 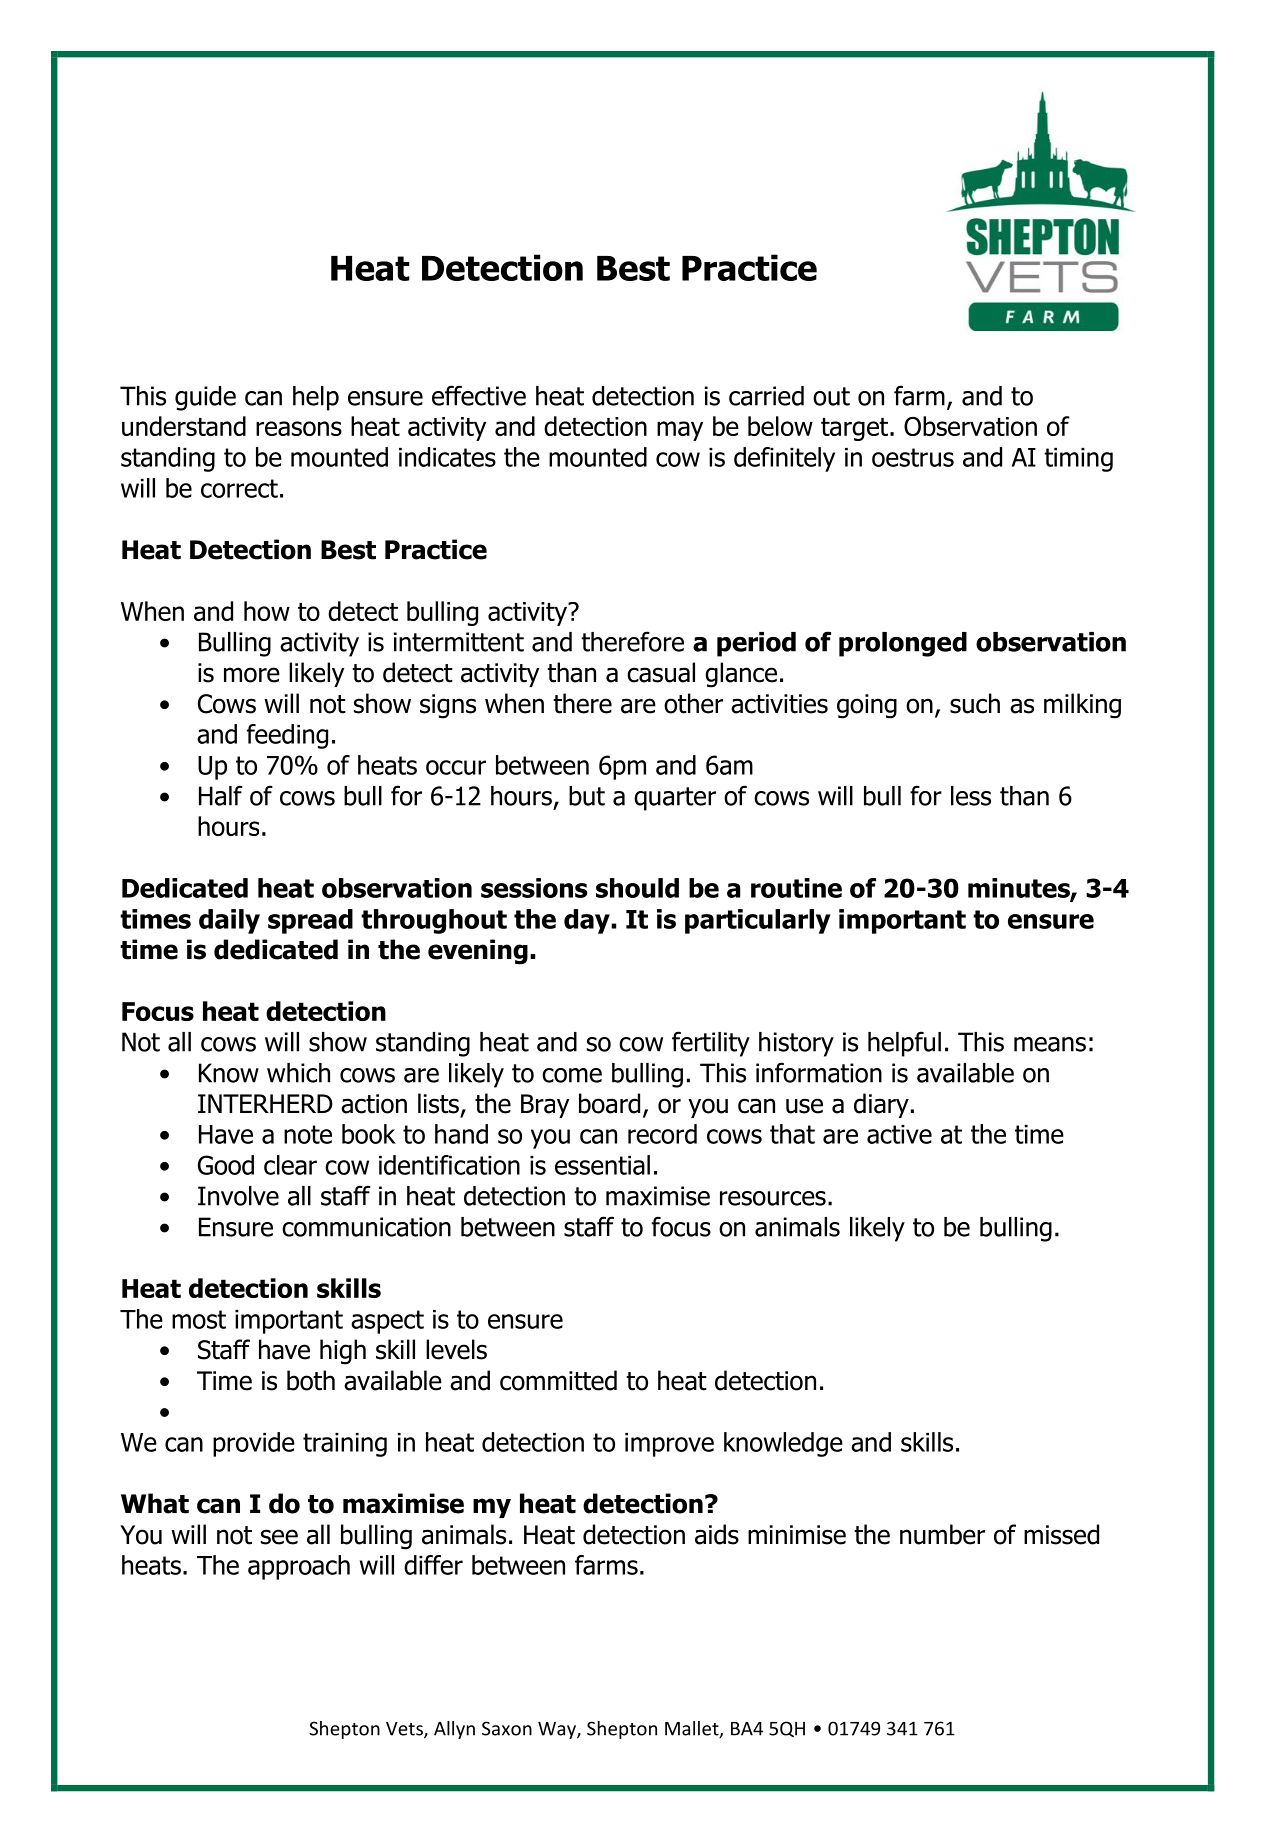 What do you see at coordinates (975, 703) in the image?
I see `such` at bounding box center [975, 703].
